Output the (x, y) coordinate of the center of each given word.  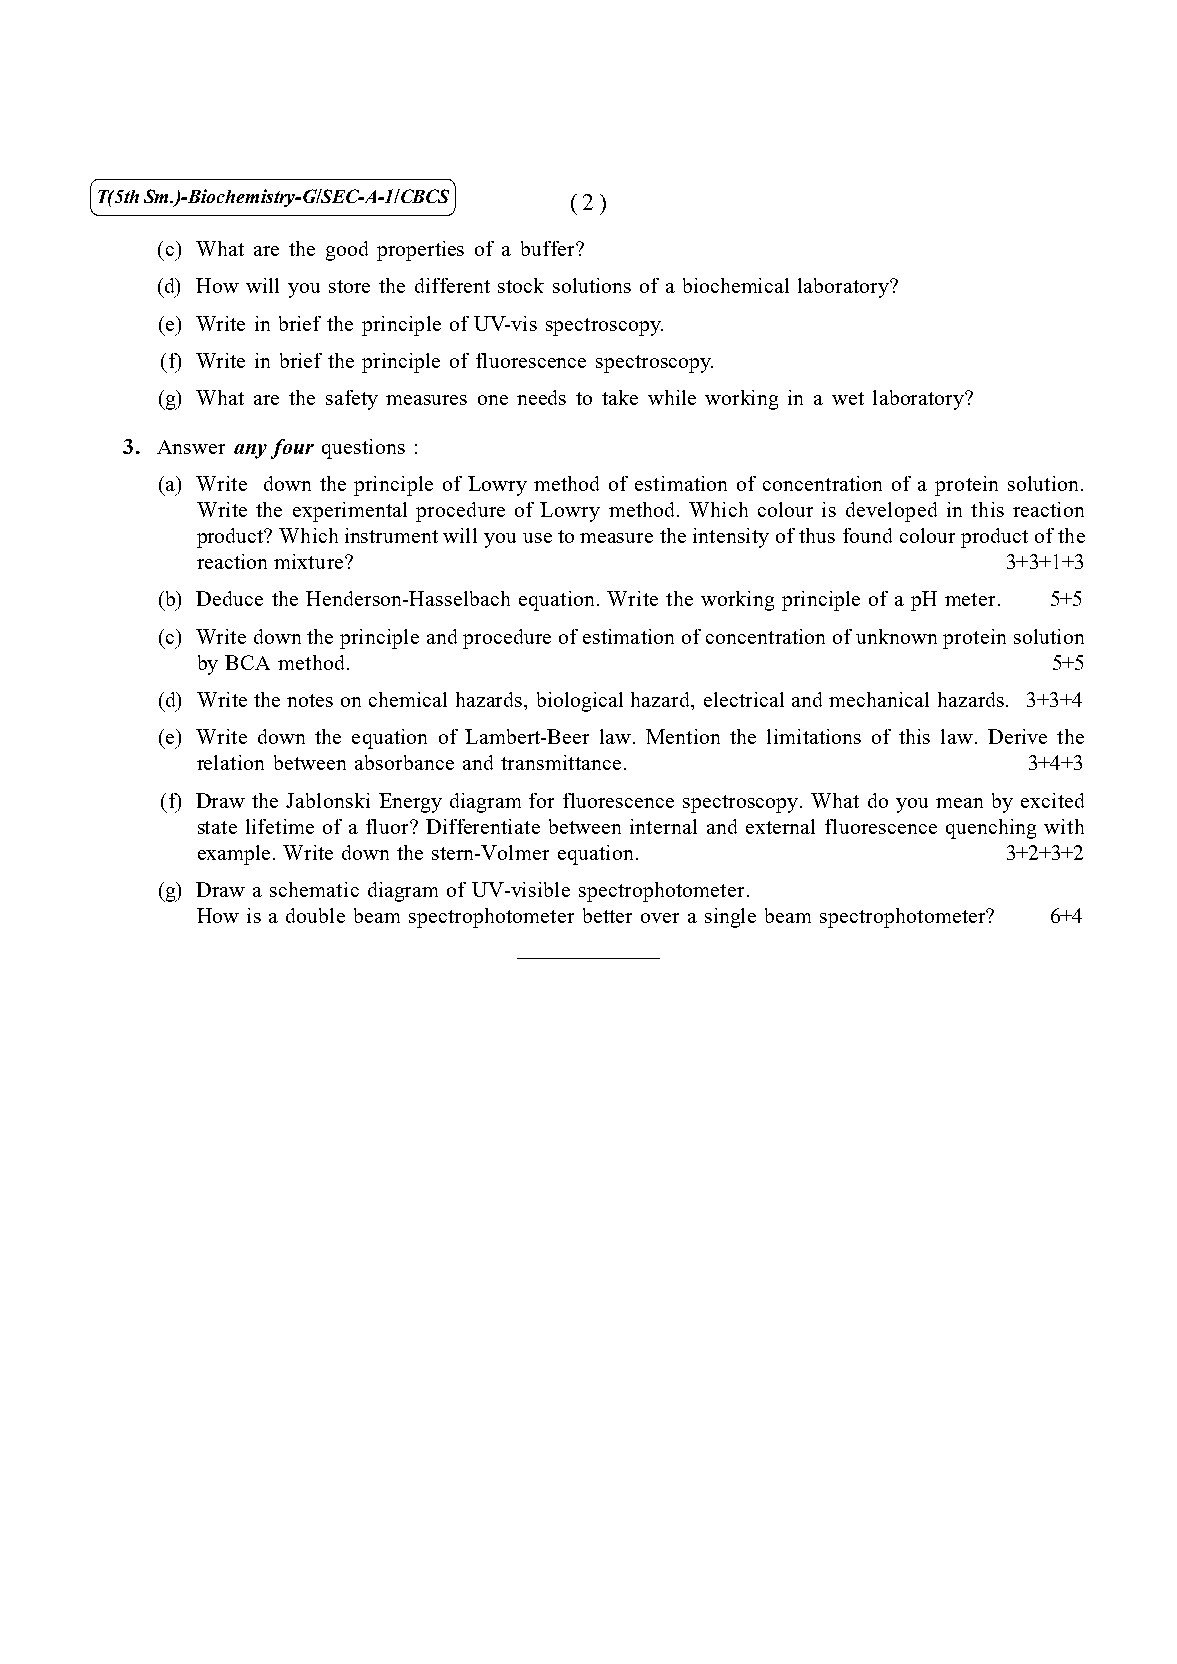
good (347, 251)
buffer (549, 248)
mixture (308, 561)
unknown (896, 636)
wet (848, 398)
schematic (314, 889)
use (537, 538)
